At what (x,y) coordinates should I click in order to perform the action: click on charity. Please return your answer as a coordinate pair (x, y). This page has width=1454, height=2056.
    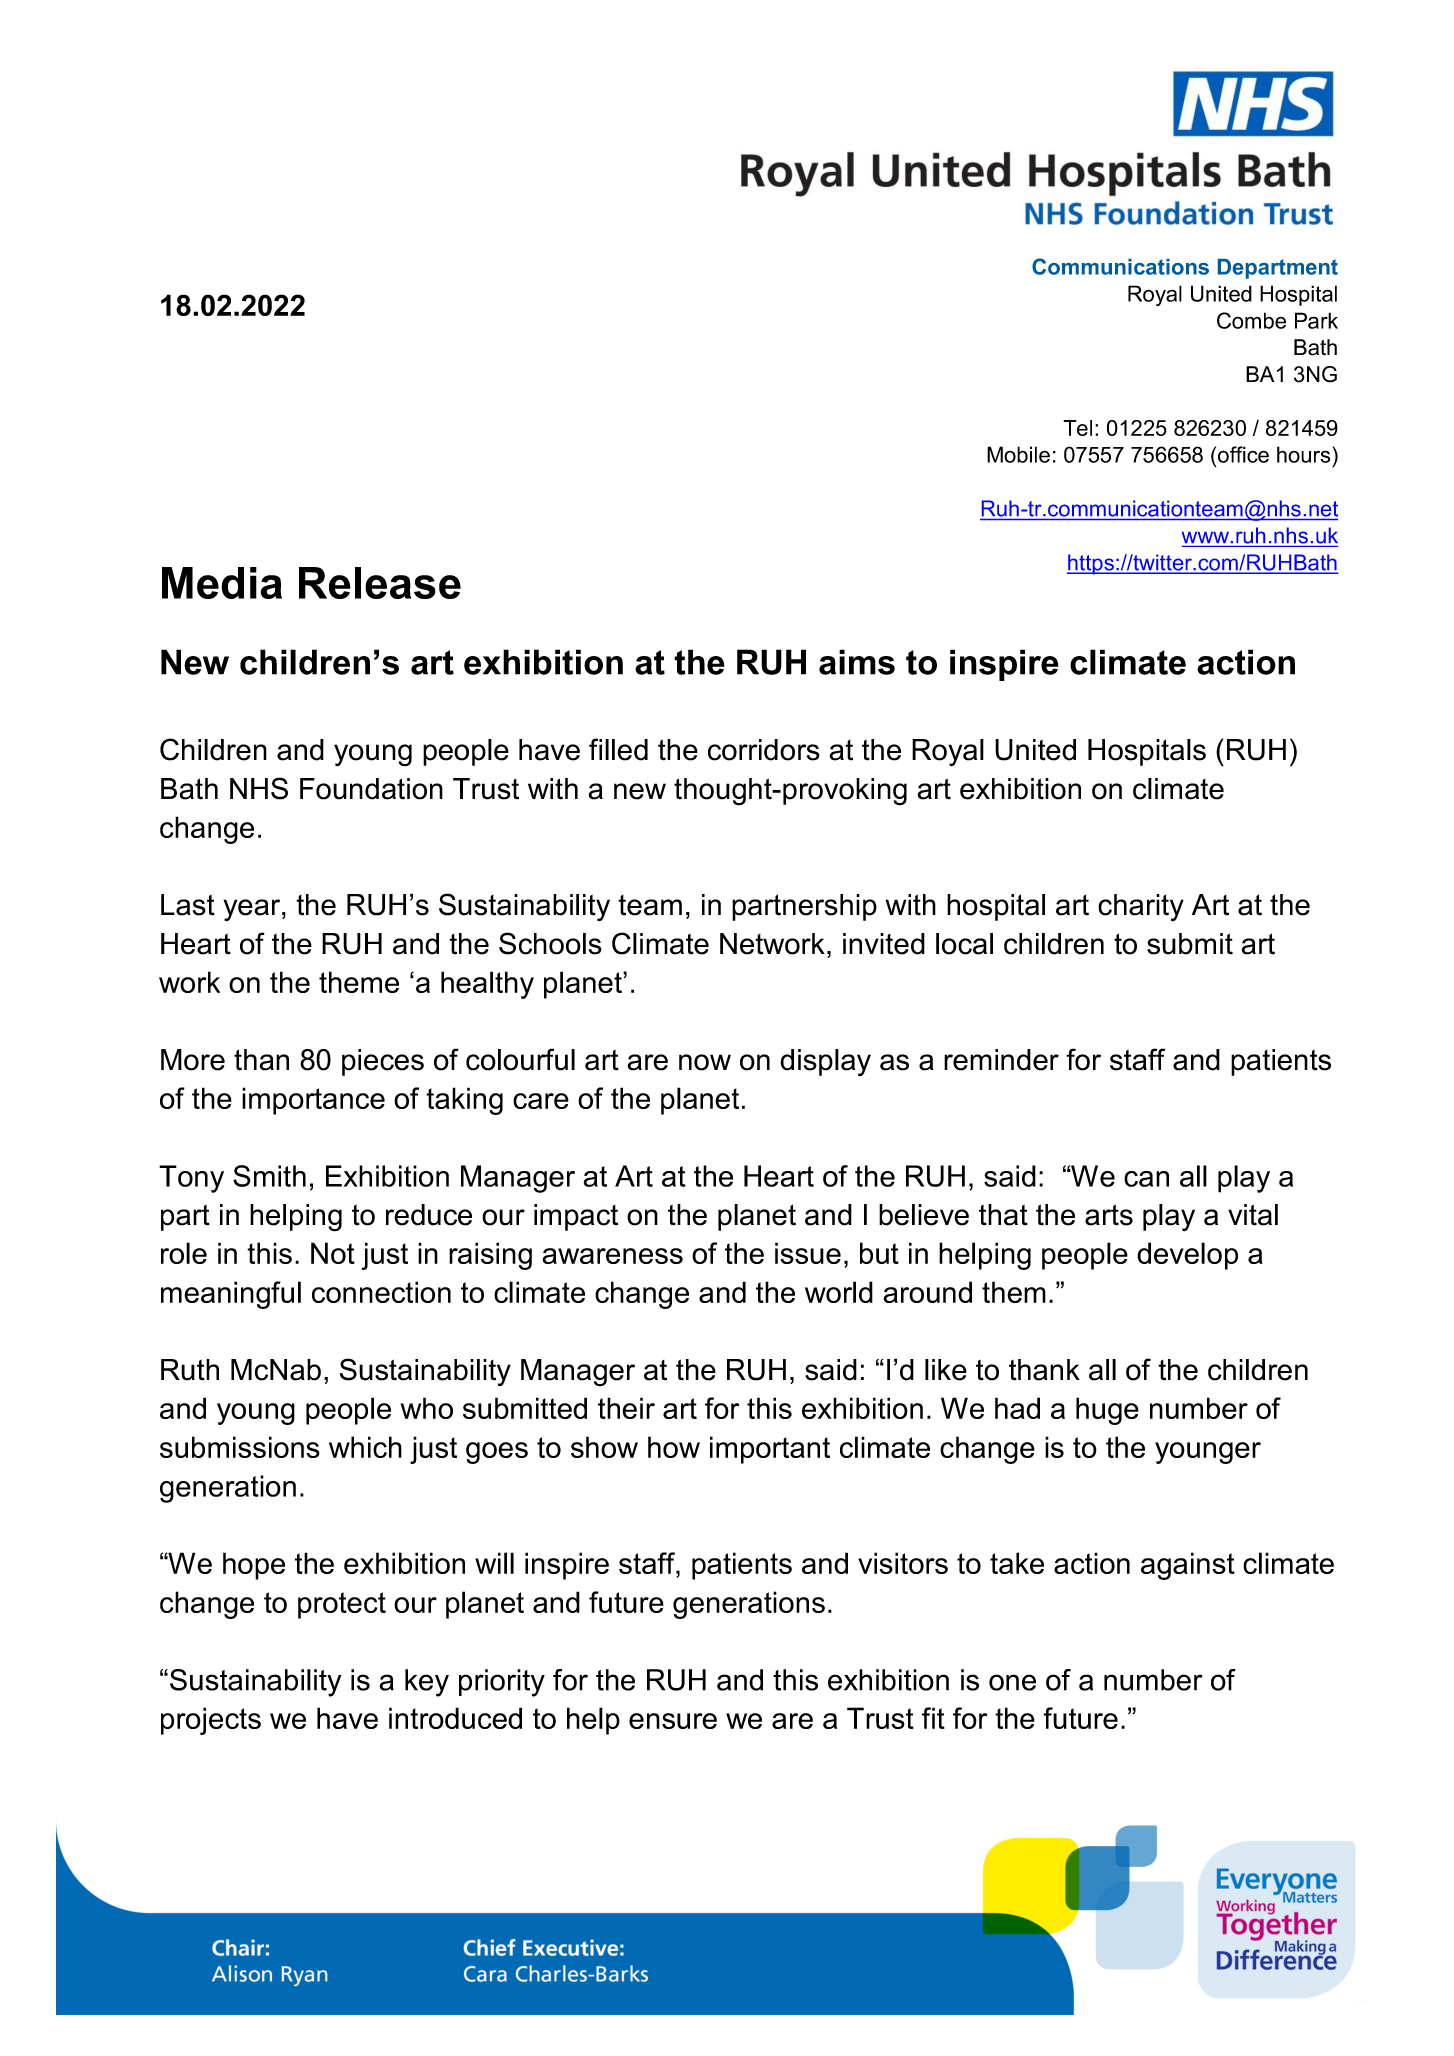
    Looking at the image, I should click on (1141, 907).
